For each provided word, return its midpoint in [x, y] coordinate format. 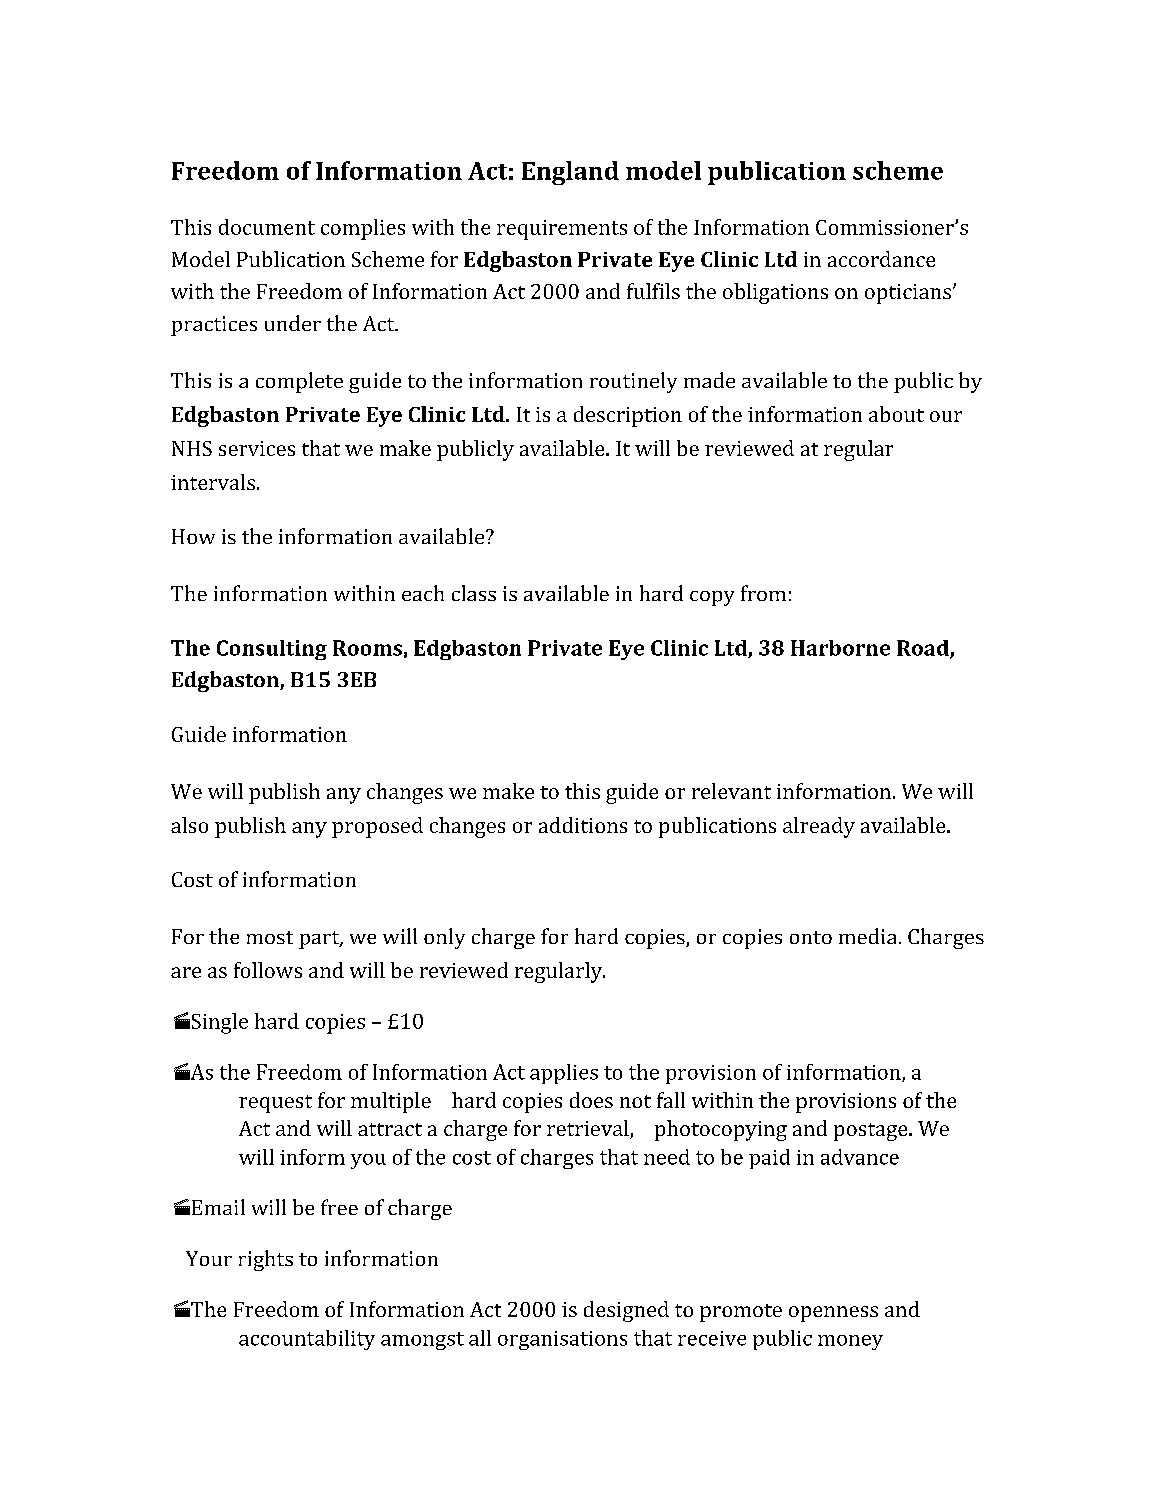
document [267, 227]
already [819, 827]
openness [833, 1314]
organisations [562, 1340]
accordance [881, 259]
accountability [307, 1340]
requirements [562, 230]
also [189, 825]
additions [583, 825]
